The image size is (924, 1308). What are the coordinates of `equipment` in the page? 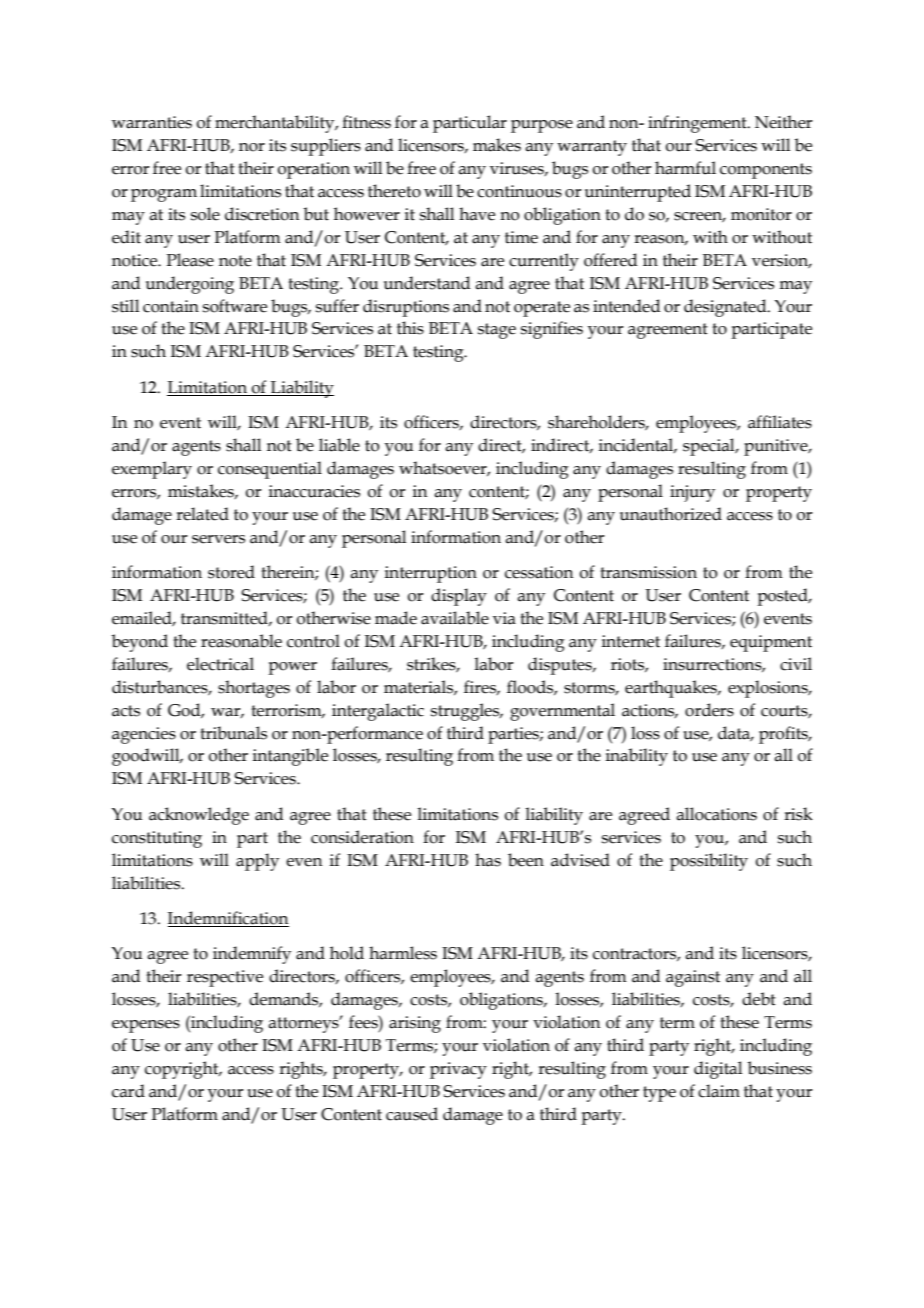 It's located at (771, 643).
